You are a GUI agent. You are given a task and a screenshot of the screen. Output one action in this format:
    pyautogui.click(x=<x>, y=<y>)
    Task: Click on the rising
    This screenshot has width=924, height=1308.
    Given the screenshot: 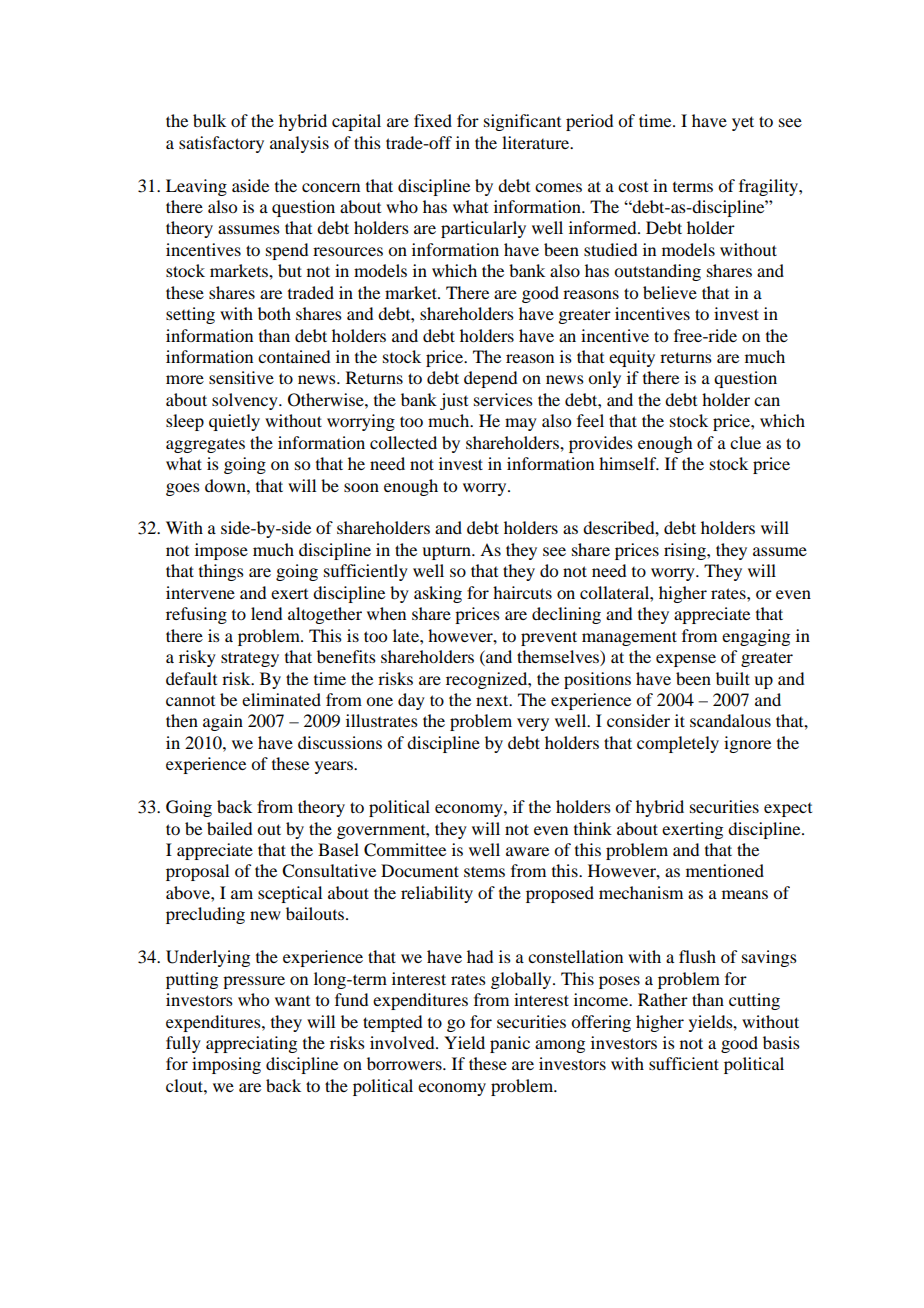 What is the action you would take?
    pyautogui.click(x=686, y=551)
